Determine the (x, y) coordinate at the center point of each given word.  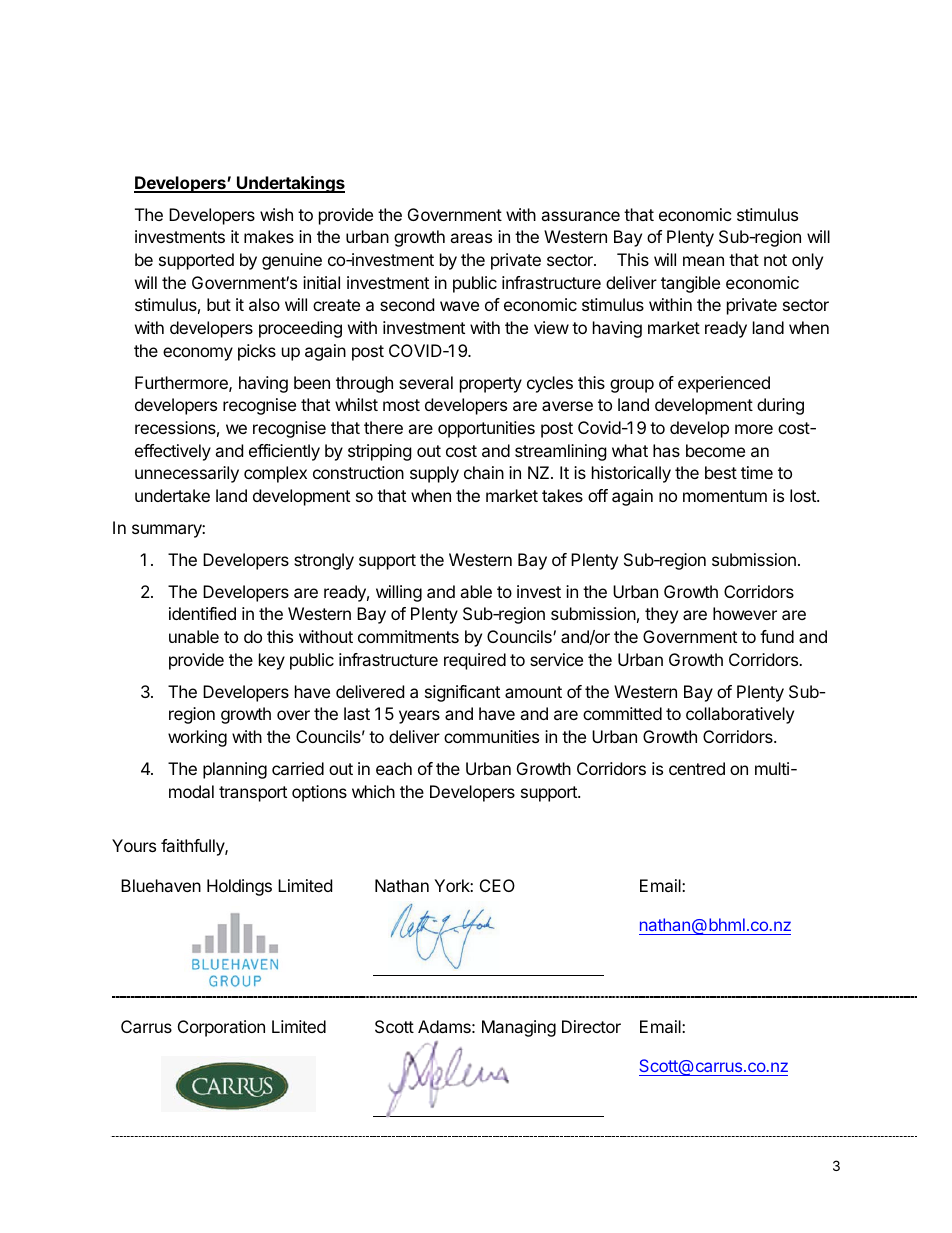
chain (484, 472)
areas (471, 238)
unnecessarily (187, 474)
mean (703, 261)
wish (276, 214)
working (197, 738)
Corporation (221, 1028)
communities (491, 736)
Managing (519, 1028)
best (721, 472)
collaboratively (740, 715)
